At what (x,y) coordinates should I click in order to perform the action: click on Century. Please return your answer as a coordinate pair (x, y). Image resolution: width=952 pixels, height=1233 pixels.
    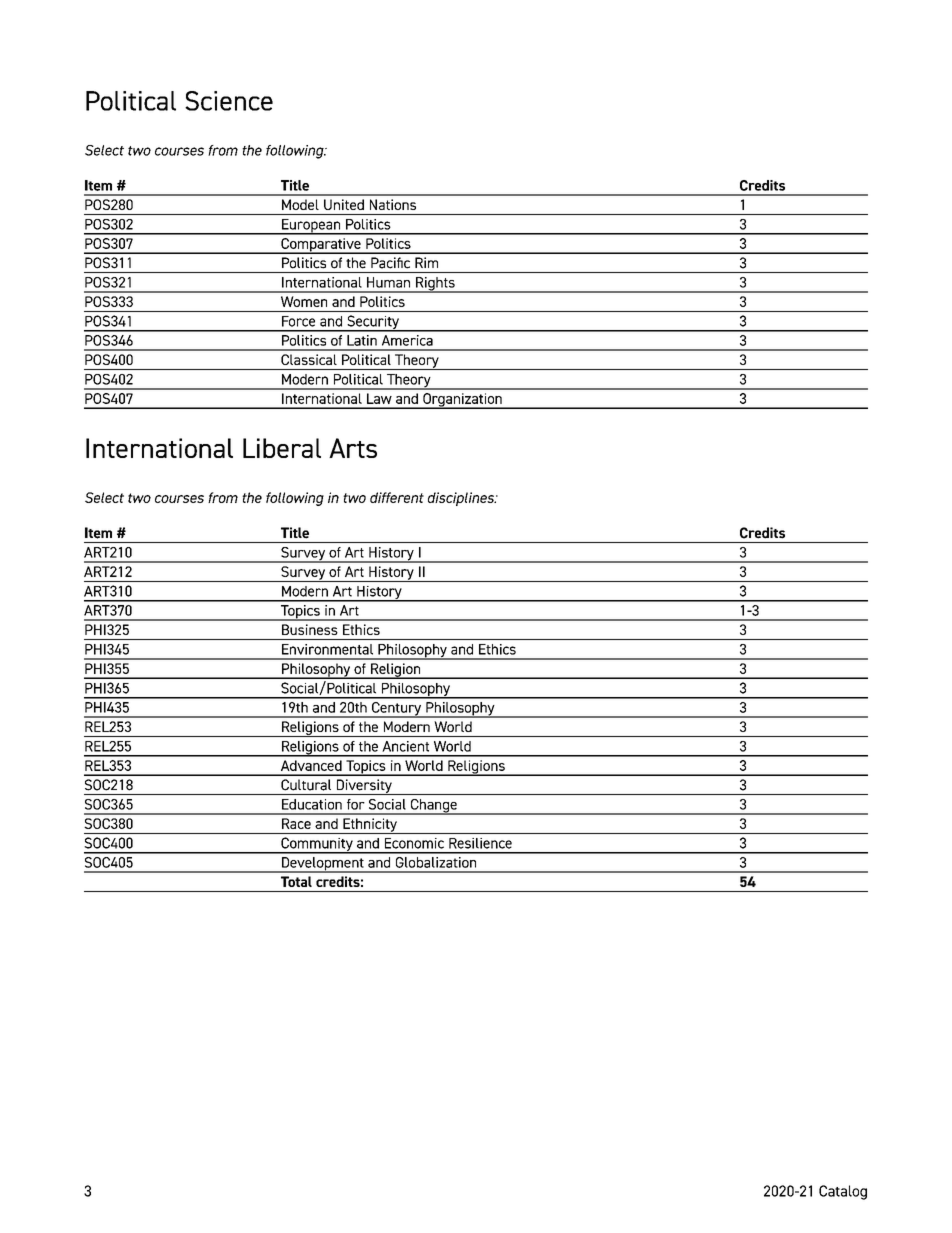
    Looking at the image, I should click on (397, 710).
